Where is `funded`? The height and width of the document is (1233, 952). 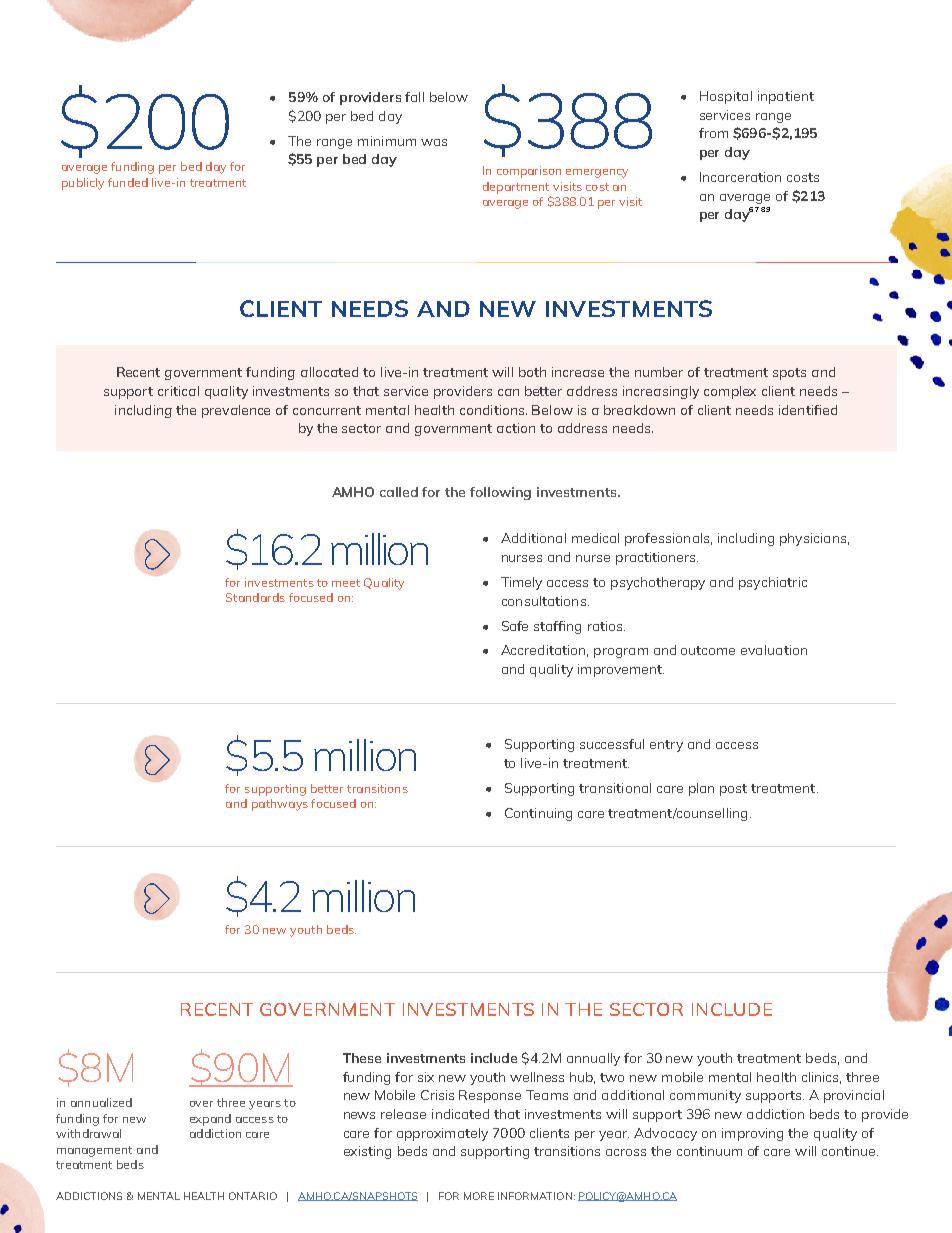
funded is located at coordinates (128, 182).
